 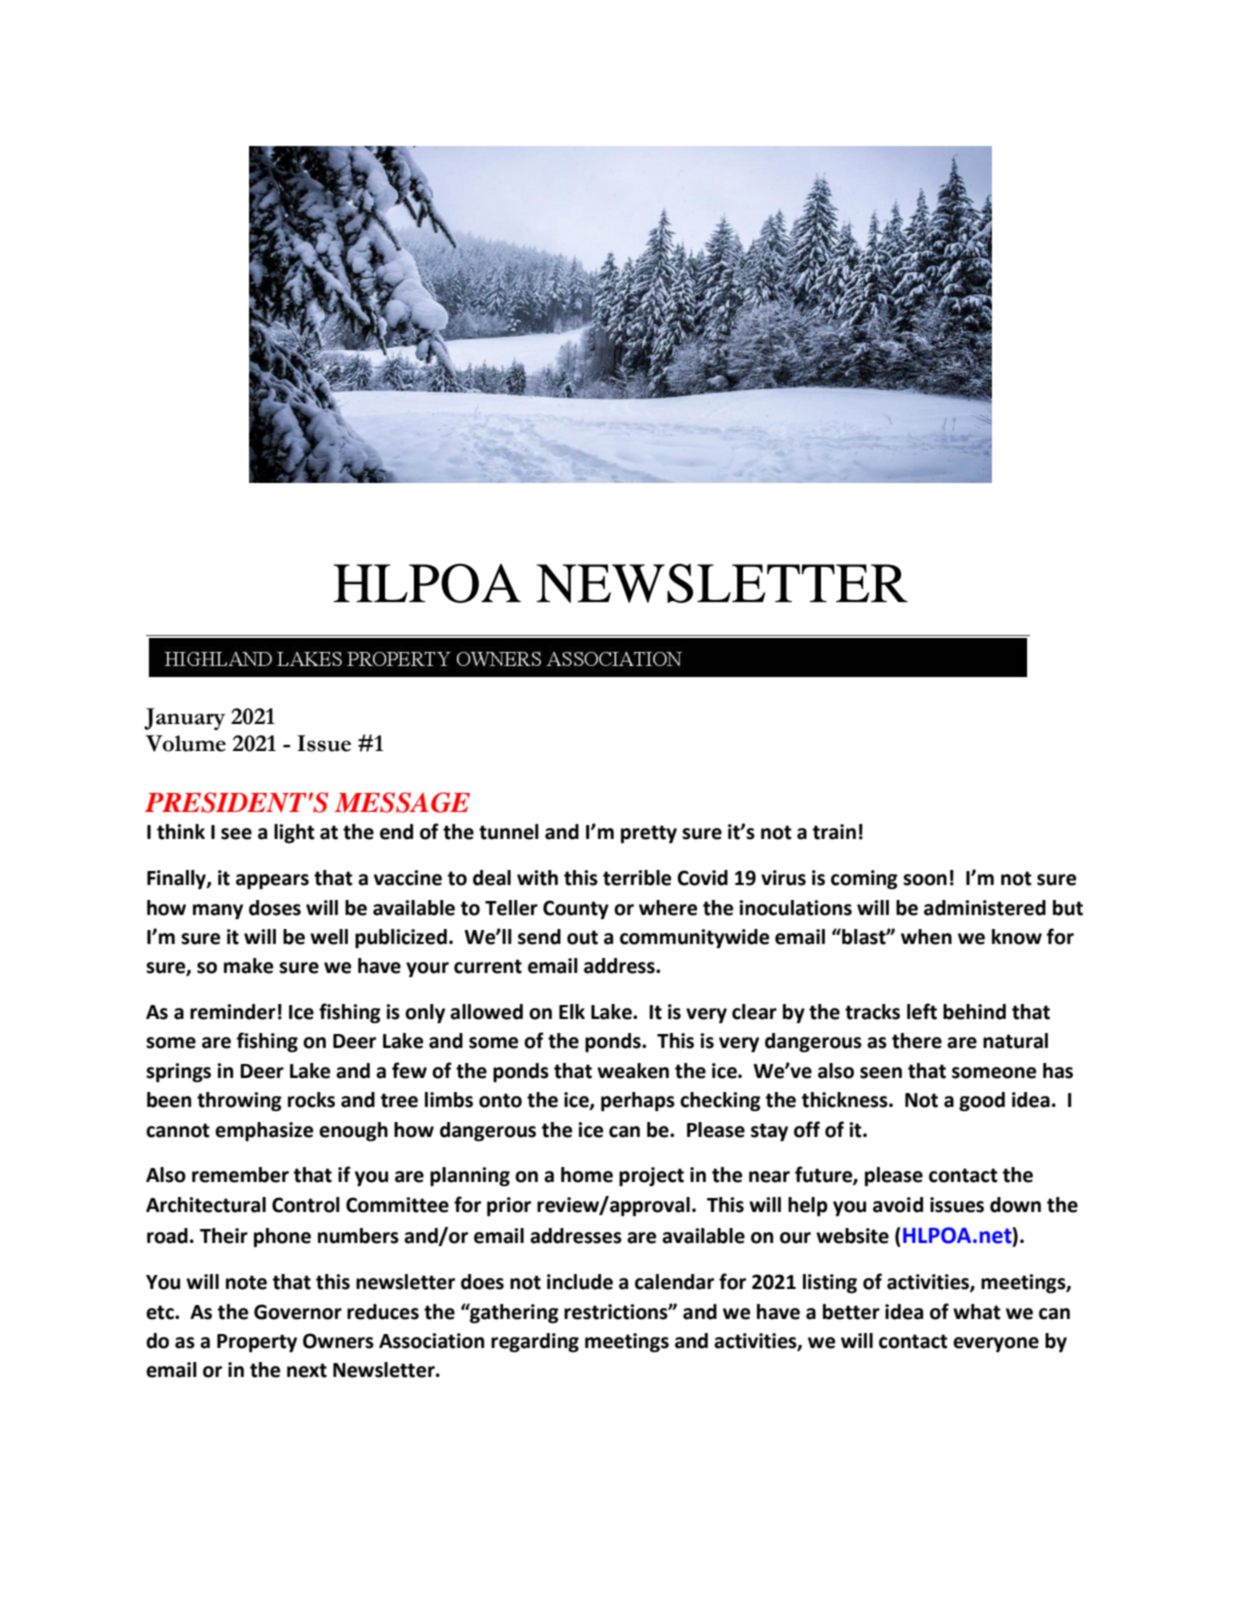 I want to click on regarding, so click(x=535, y=1343).
